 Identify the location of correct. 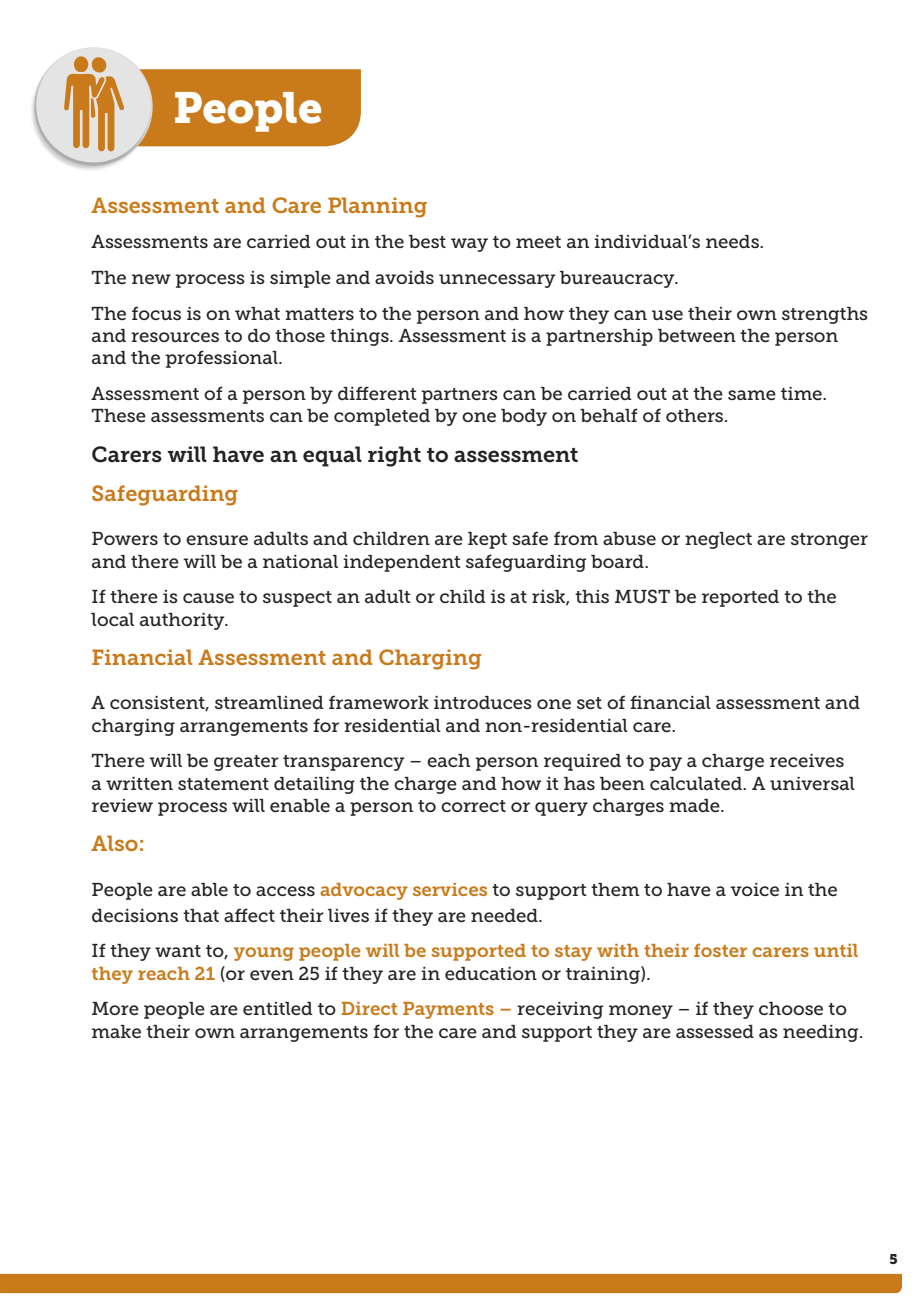
(473, 806).
